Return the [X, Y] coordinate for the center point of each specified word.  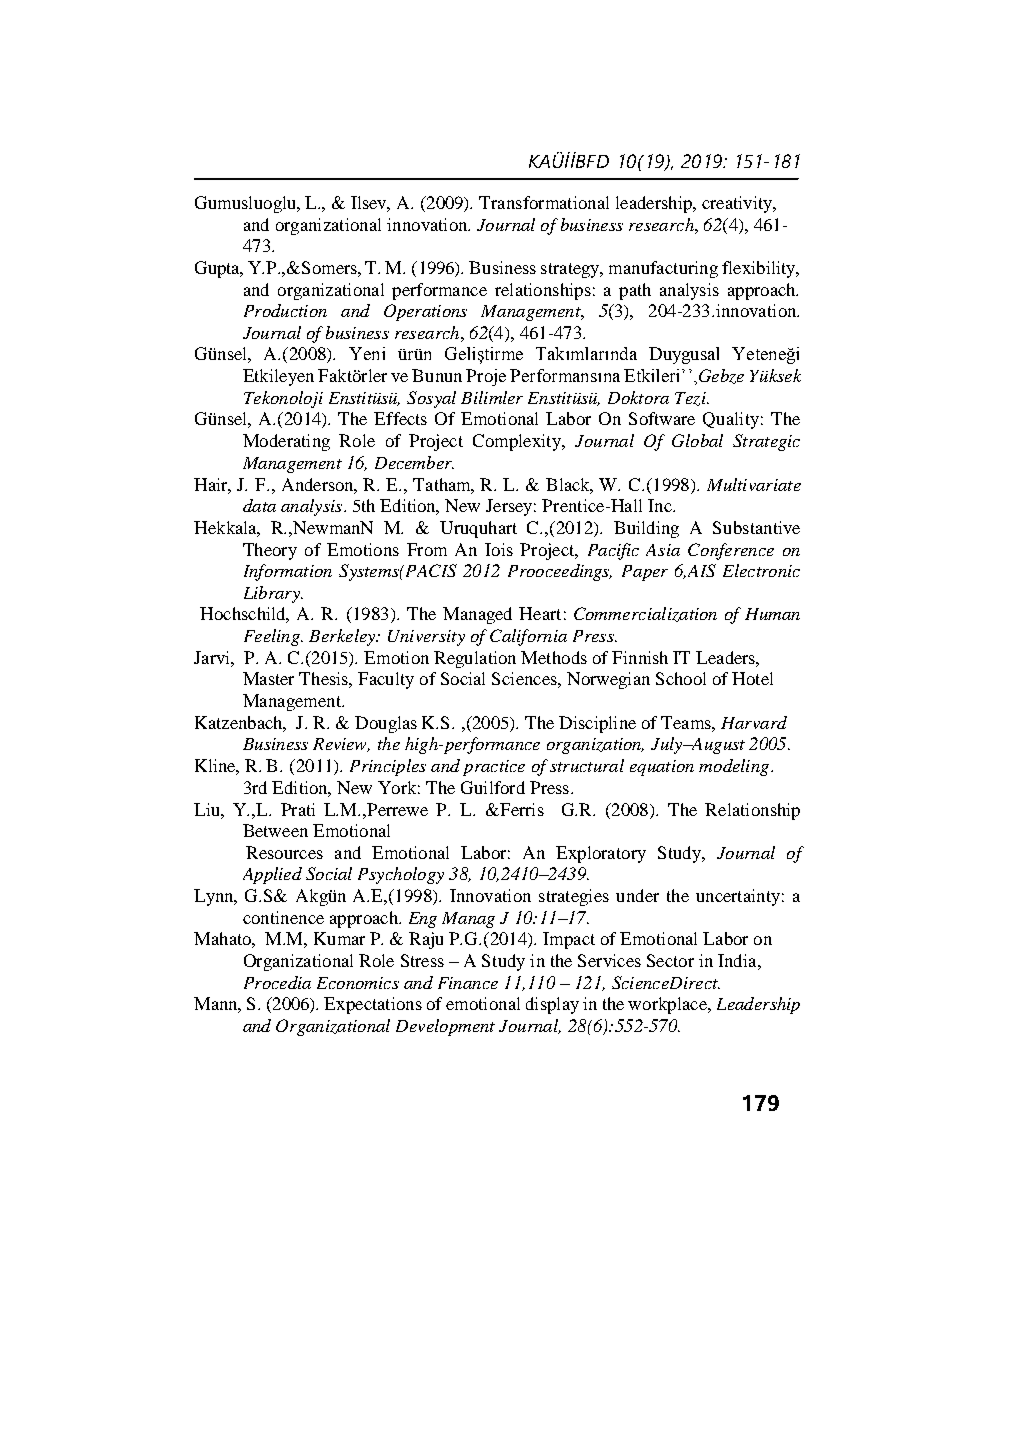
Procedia [277, 982]
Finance [468, 983]
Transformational [544, 202]
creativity [738, 204]
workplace [668, 1005]
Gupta [219, 269]
